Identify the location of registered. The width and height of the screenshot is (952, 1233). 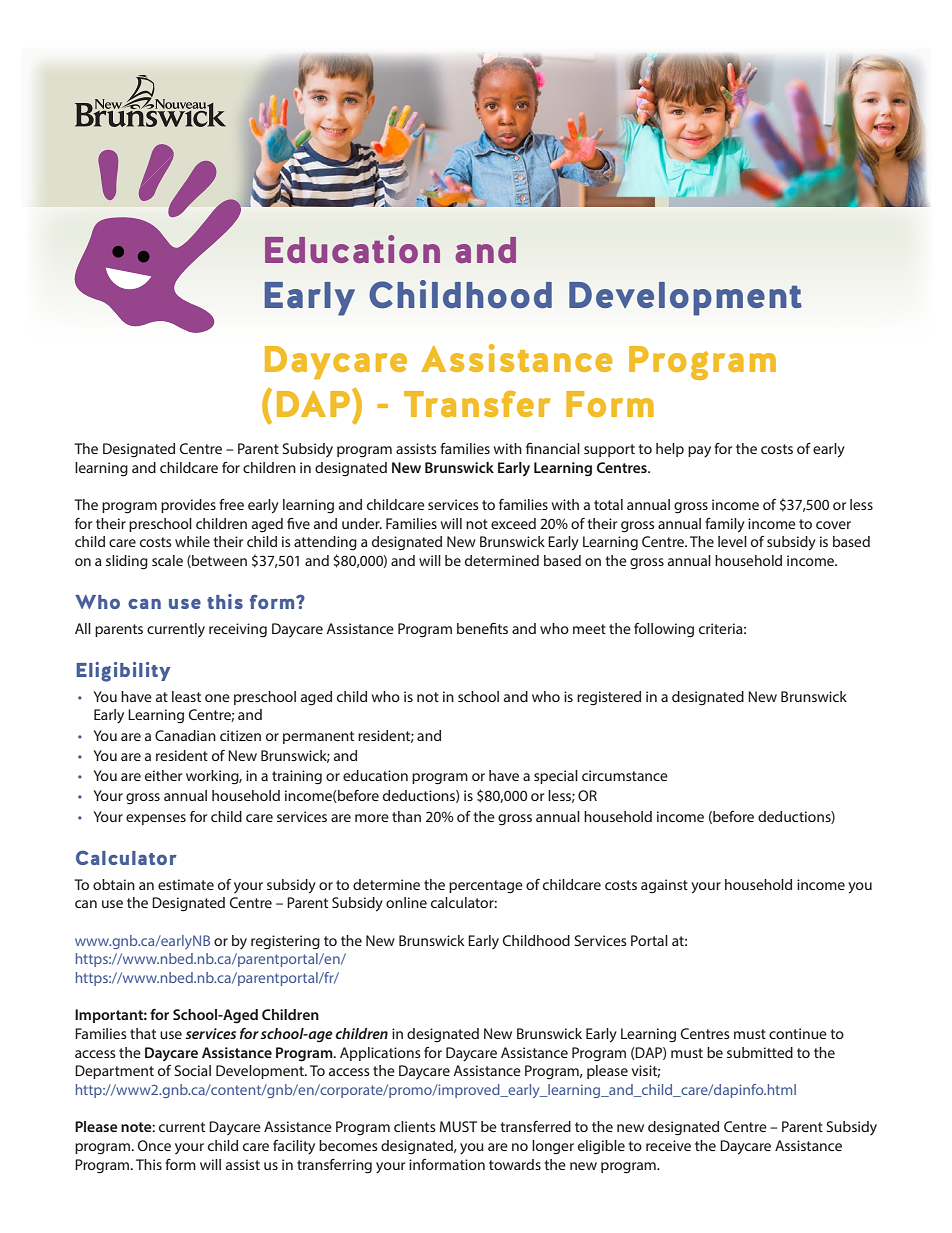
(609, 698).
